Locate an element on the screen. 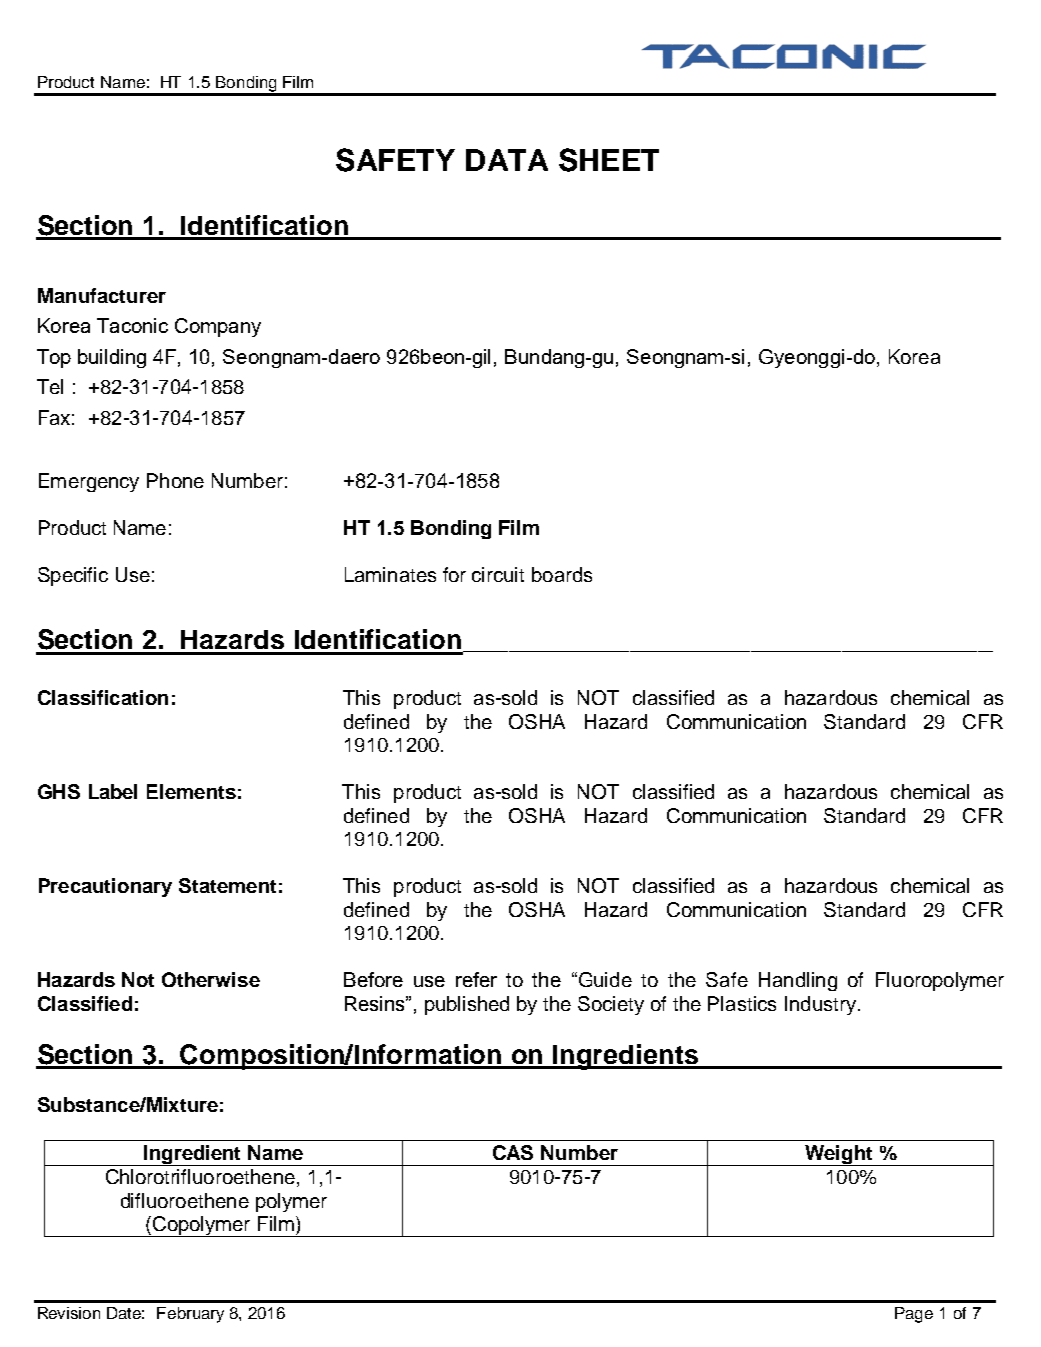 The image size is (1041, 1347). Phone is located at coordinates (175, 480).
